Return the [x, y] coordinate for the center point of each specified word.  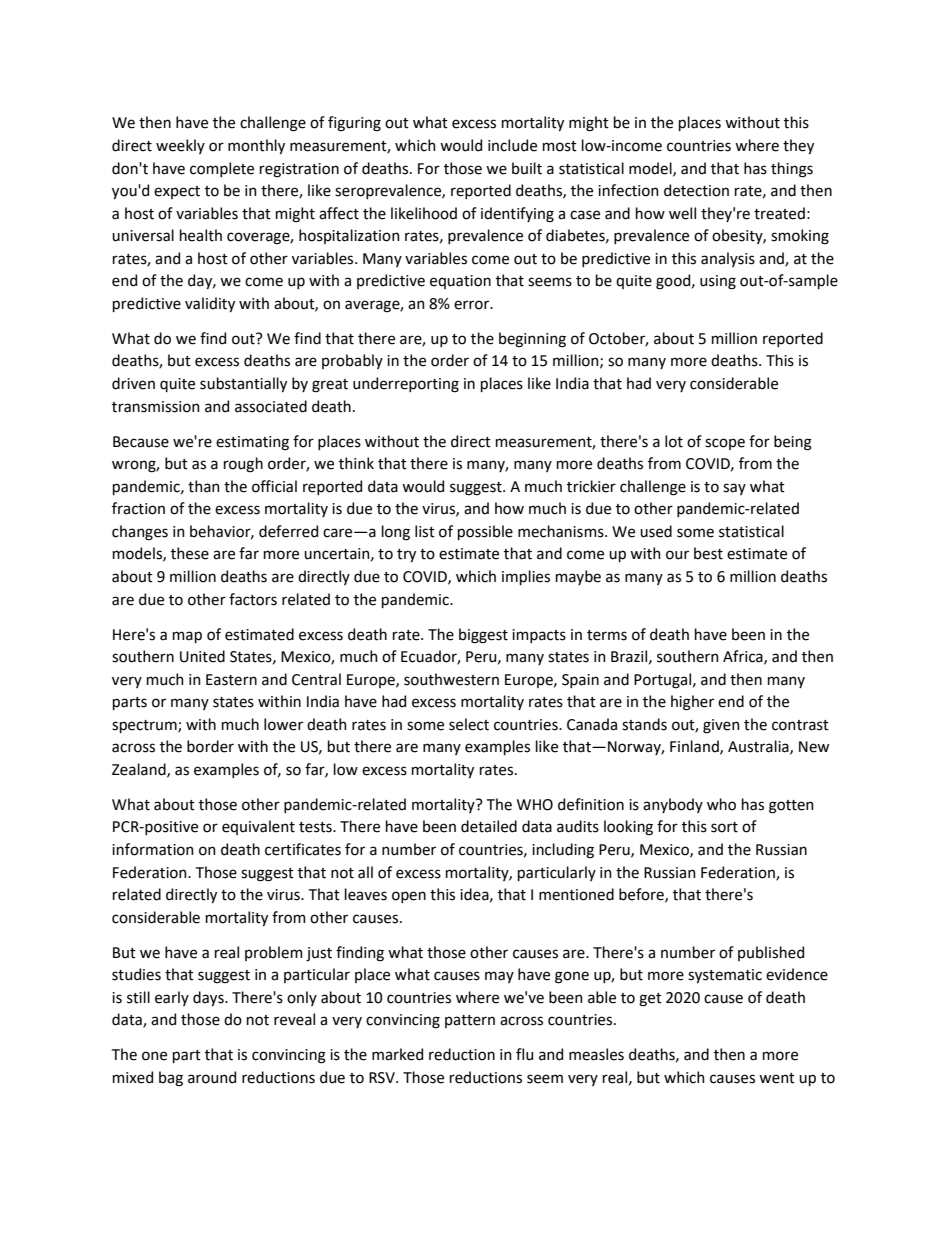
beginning [532, 340]
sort [724, 827]
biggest [483, 636]
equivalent [258, 827]
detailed [489, 826]
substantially [243, 384]
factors [253, 599]
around [212, 1077]
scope [725, 444]
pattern [470, 1021]
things [792, 170]
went [777, 1078]
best [708, 553]
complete [222, 169]
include [512, 145]
